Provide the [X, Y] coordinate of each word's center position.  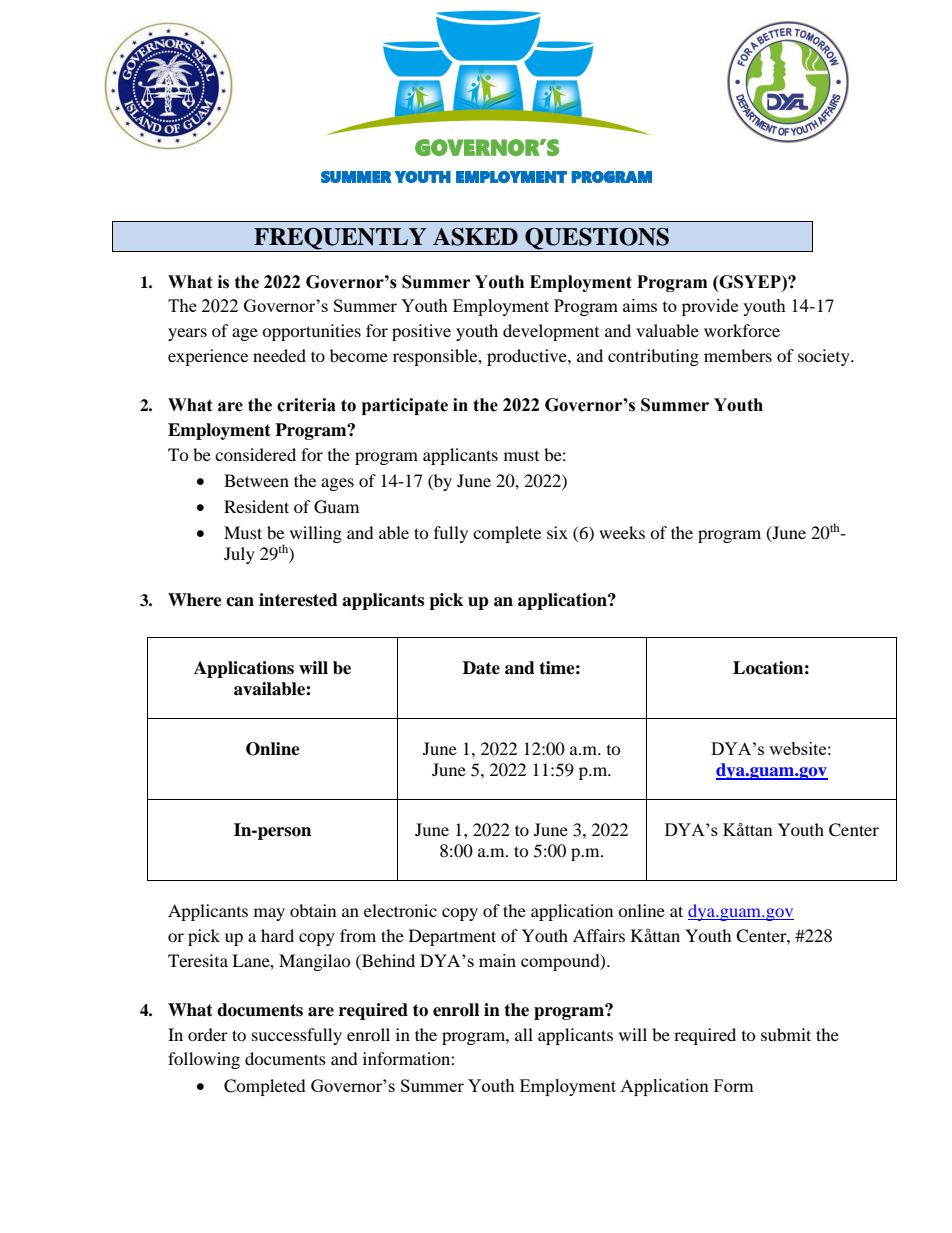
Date [481, 668]
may [269, 914]
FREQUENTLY [340, 239]
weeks [622, 532]
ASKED [475, 237]
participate [405, 406]
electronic [400, 910]
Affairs [599, 935]
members [738, 355]
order [208, 1034]
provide [710, 307]
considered [255, 454]
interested [298, 600]
